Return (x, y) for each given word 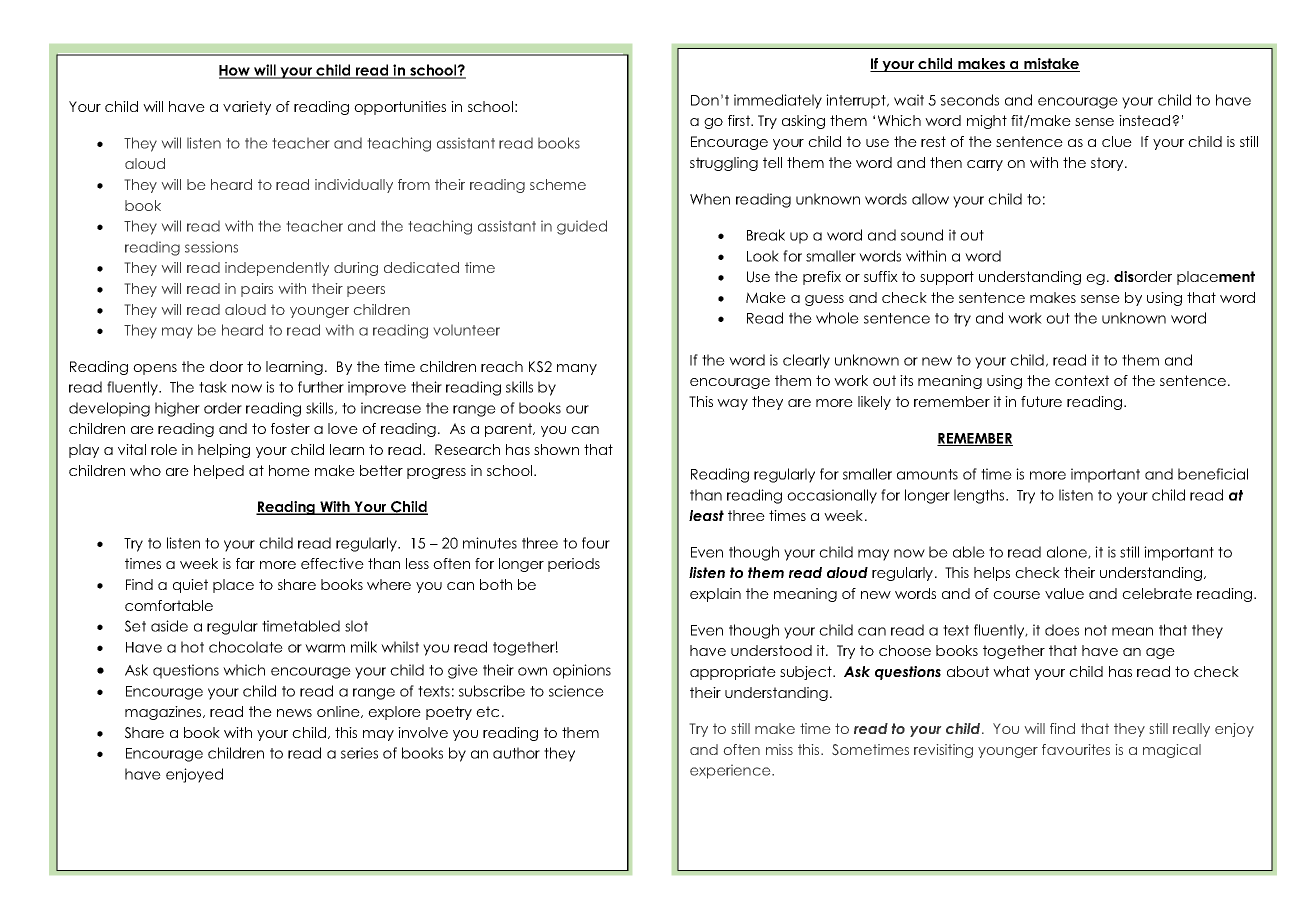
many (577, 369)
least (706, 515)
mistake (1051, 65)
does (1062, 630)
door (226, 366)
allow (930, 199)
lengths (980, 496)
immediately (778, 101)
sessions (211, 247)
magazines (164, 713)
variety (247, 108)
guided (582, 227)
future (1041, 401)
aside (169, 626)
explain (715, 595)
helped (219, 472)
